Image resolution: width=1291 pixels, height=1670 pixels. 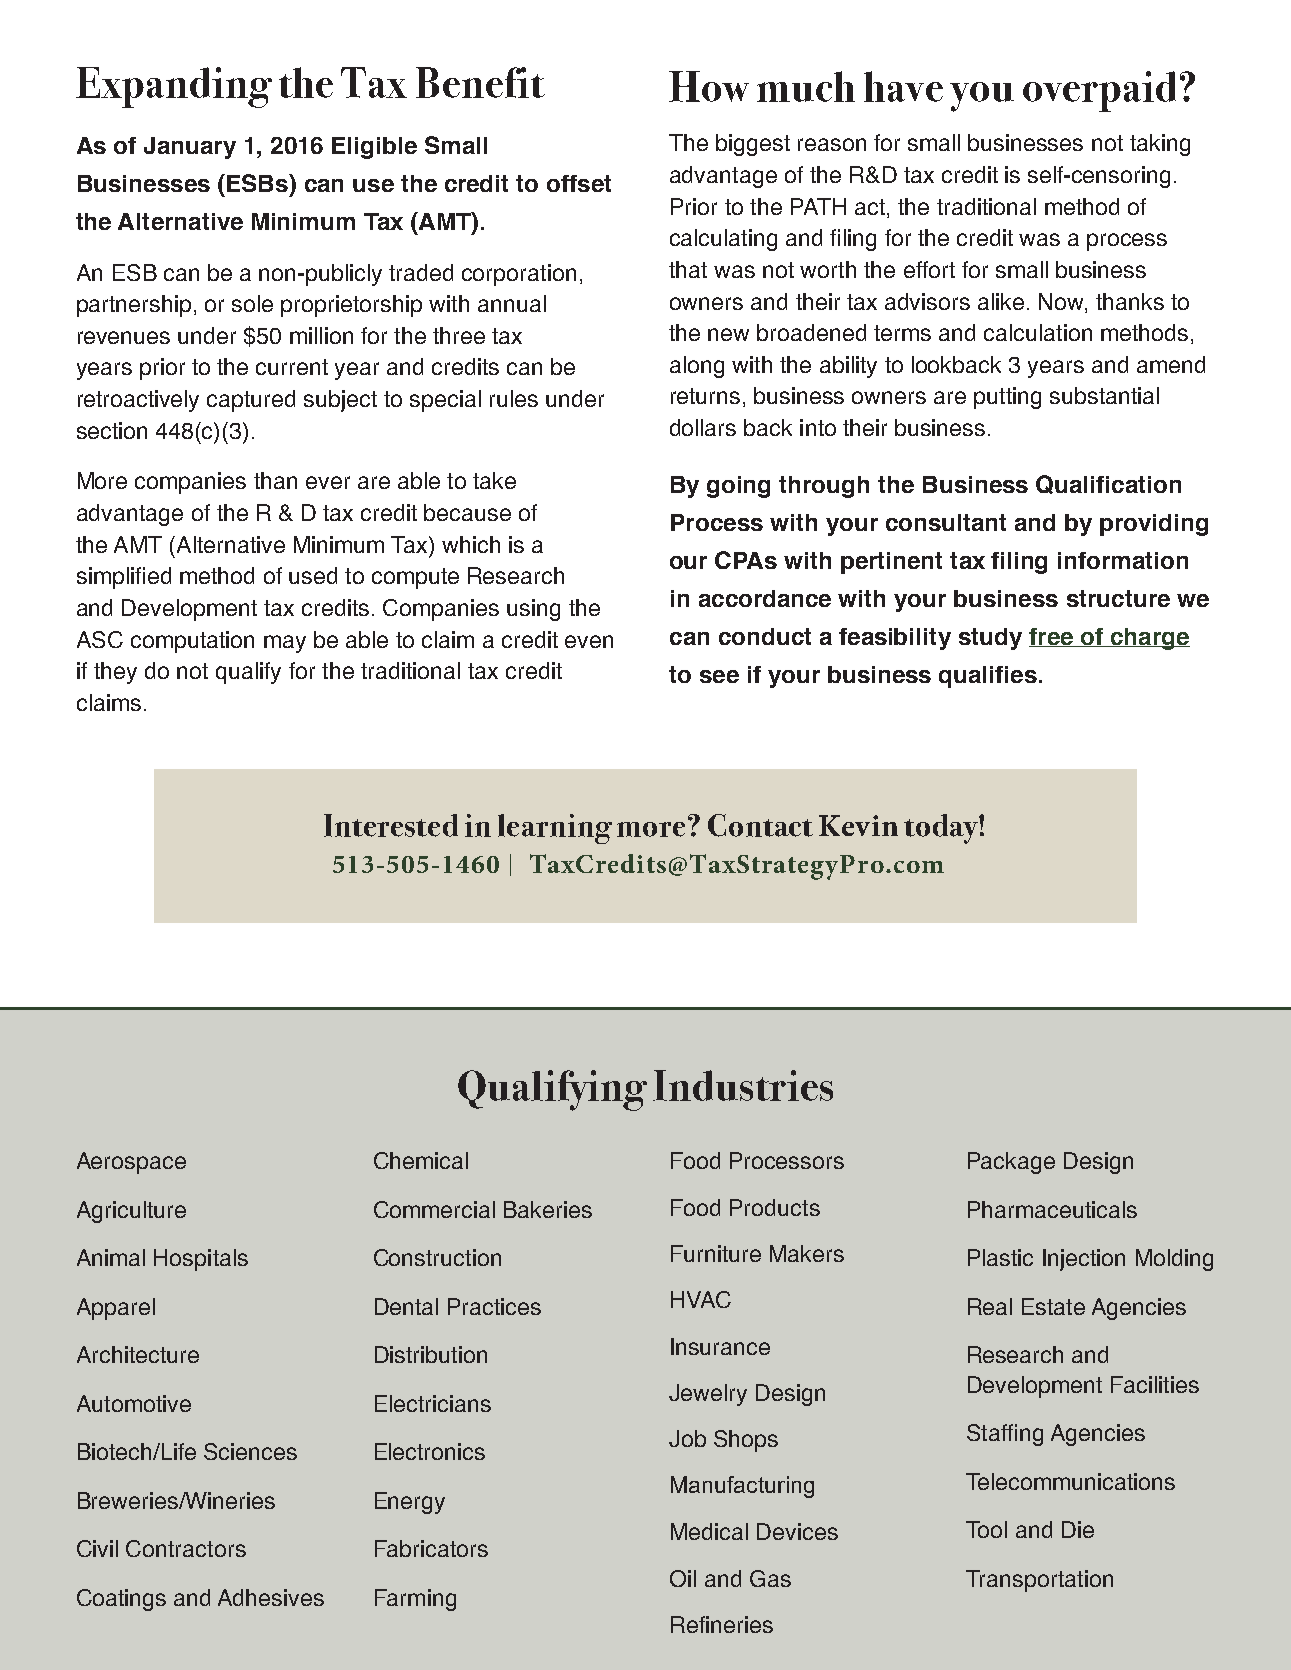 I want to click on computation, so click(x=192, y=642).
